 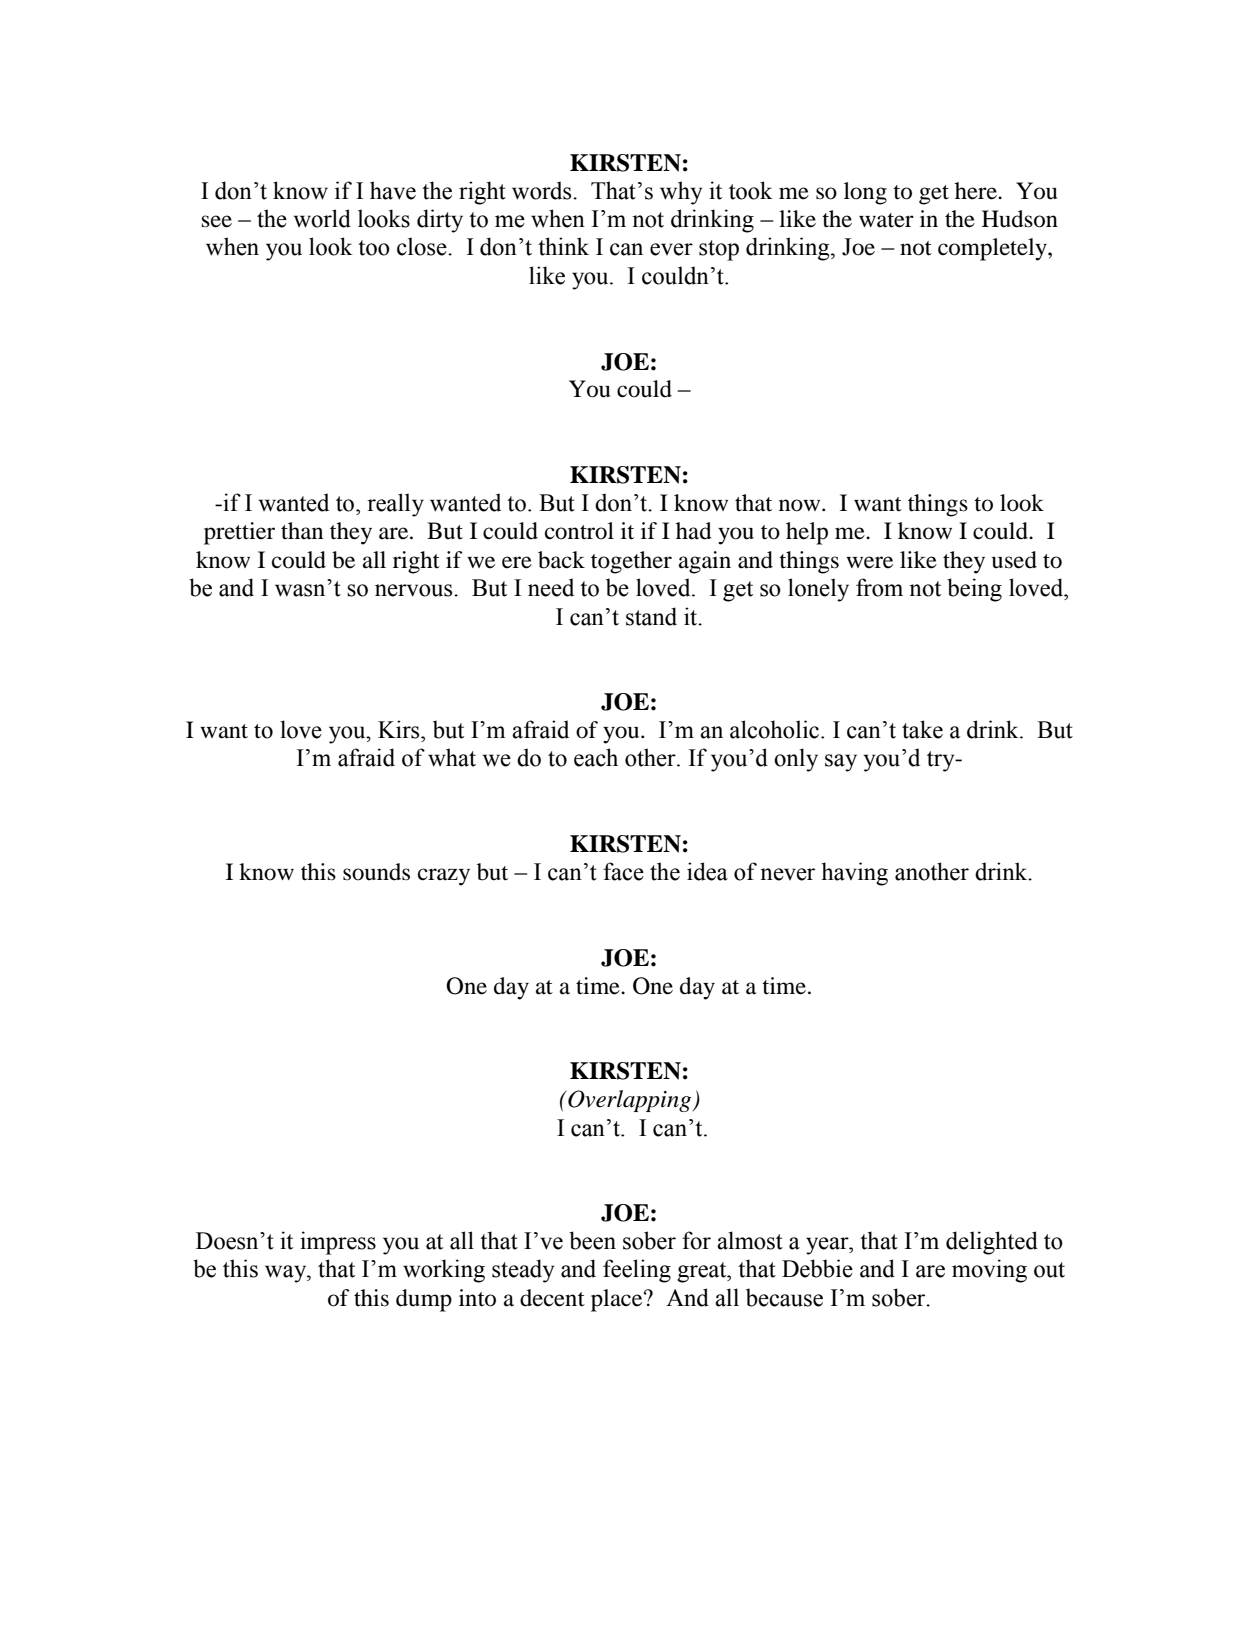 I want to click on each, so click(x=596, y=757).
